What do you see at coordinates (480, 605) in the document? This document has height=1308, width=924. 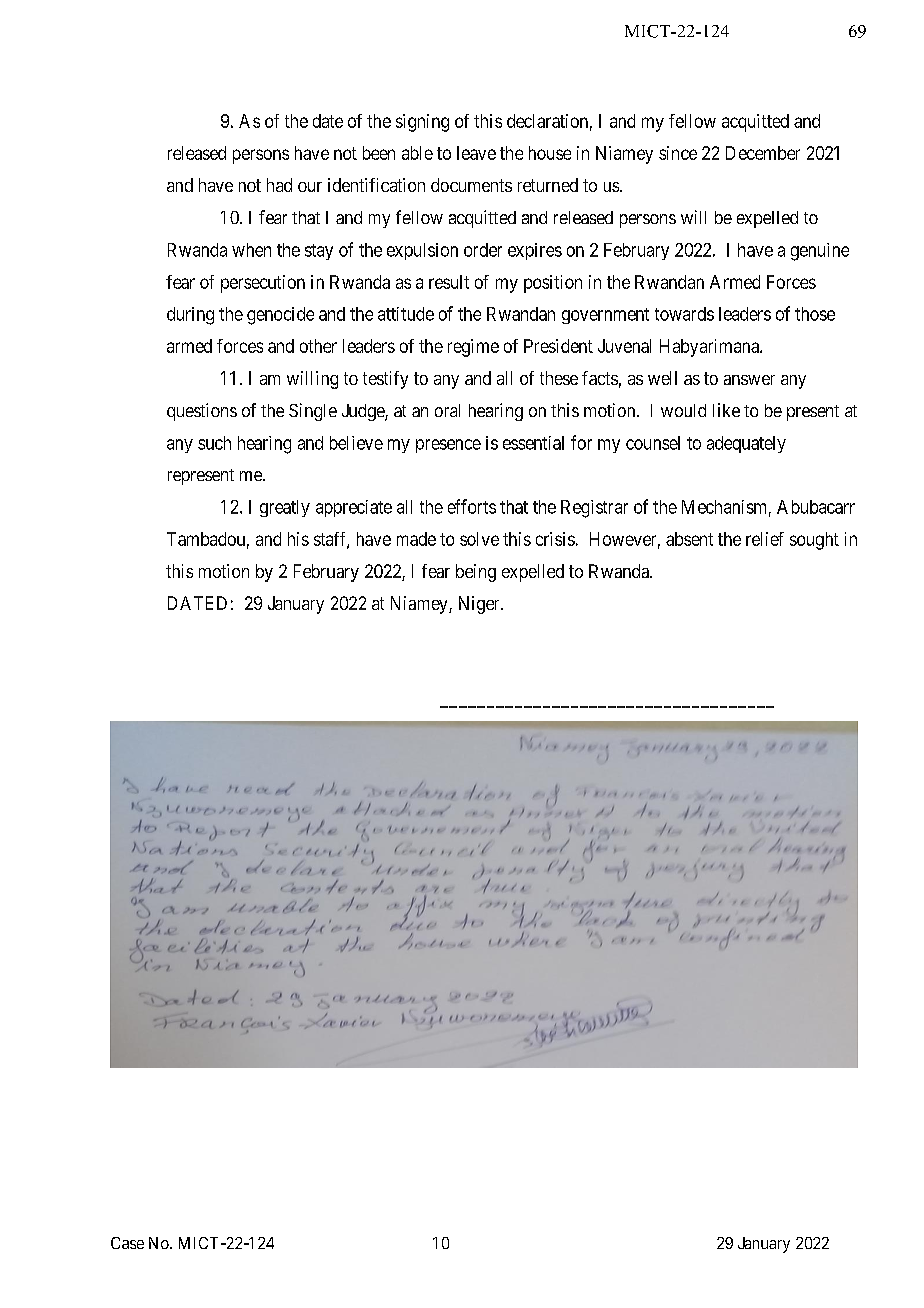 I see `Niger` at bounding box center [480, 605].
